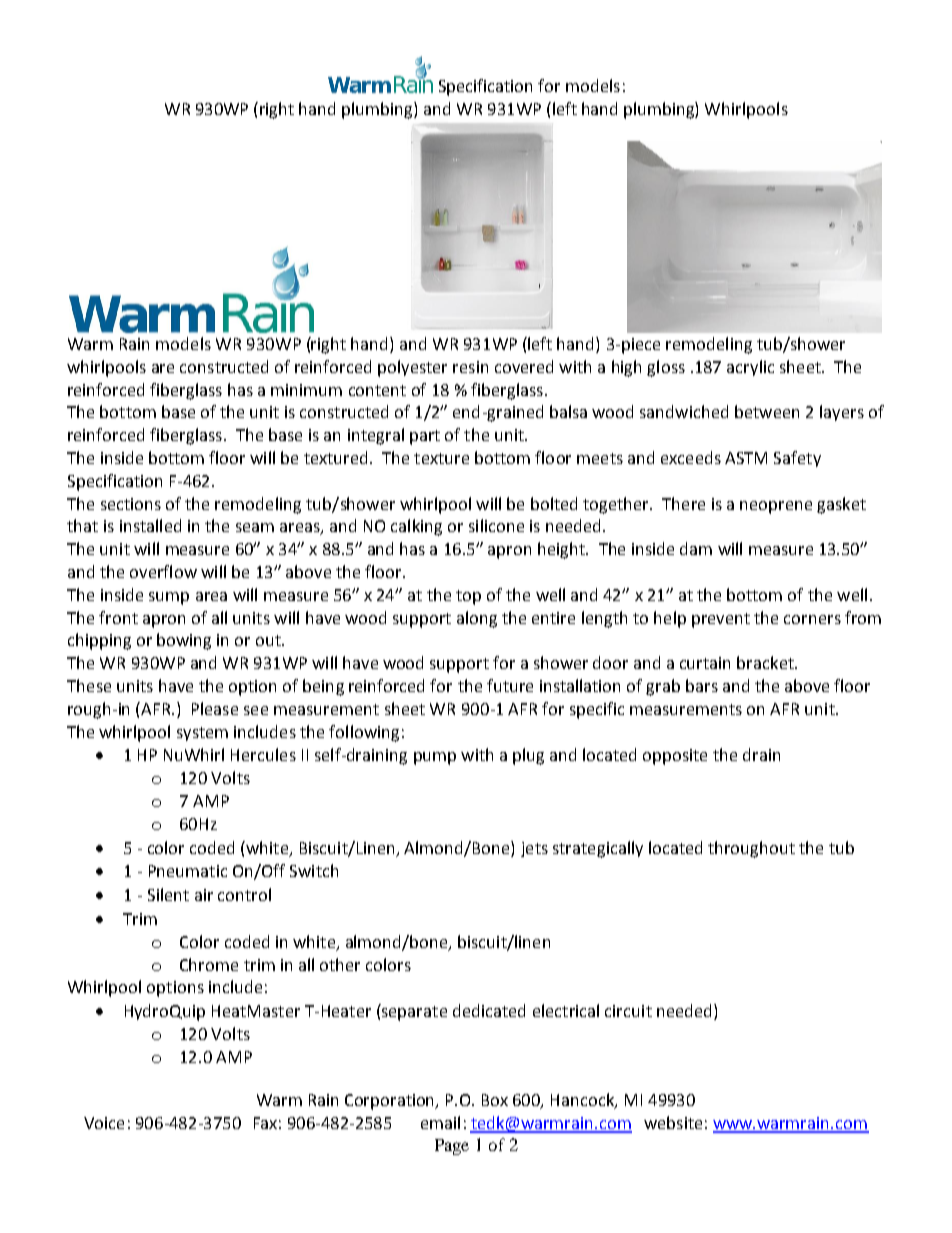  Describe the element at coordinates (767, 411) in the page. I see `between` at that location.
